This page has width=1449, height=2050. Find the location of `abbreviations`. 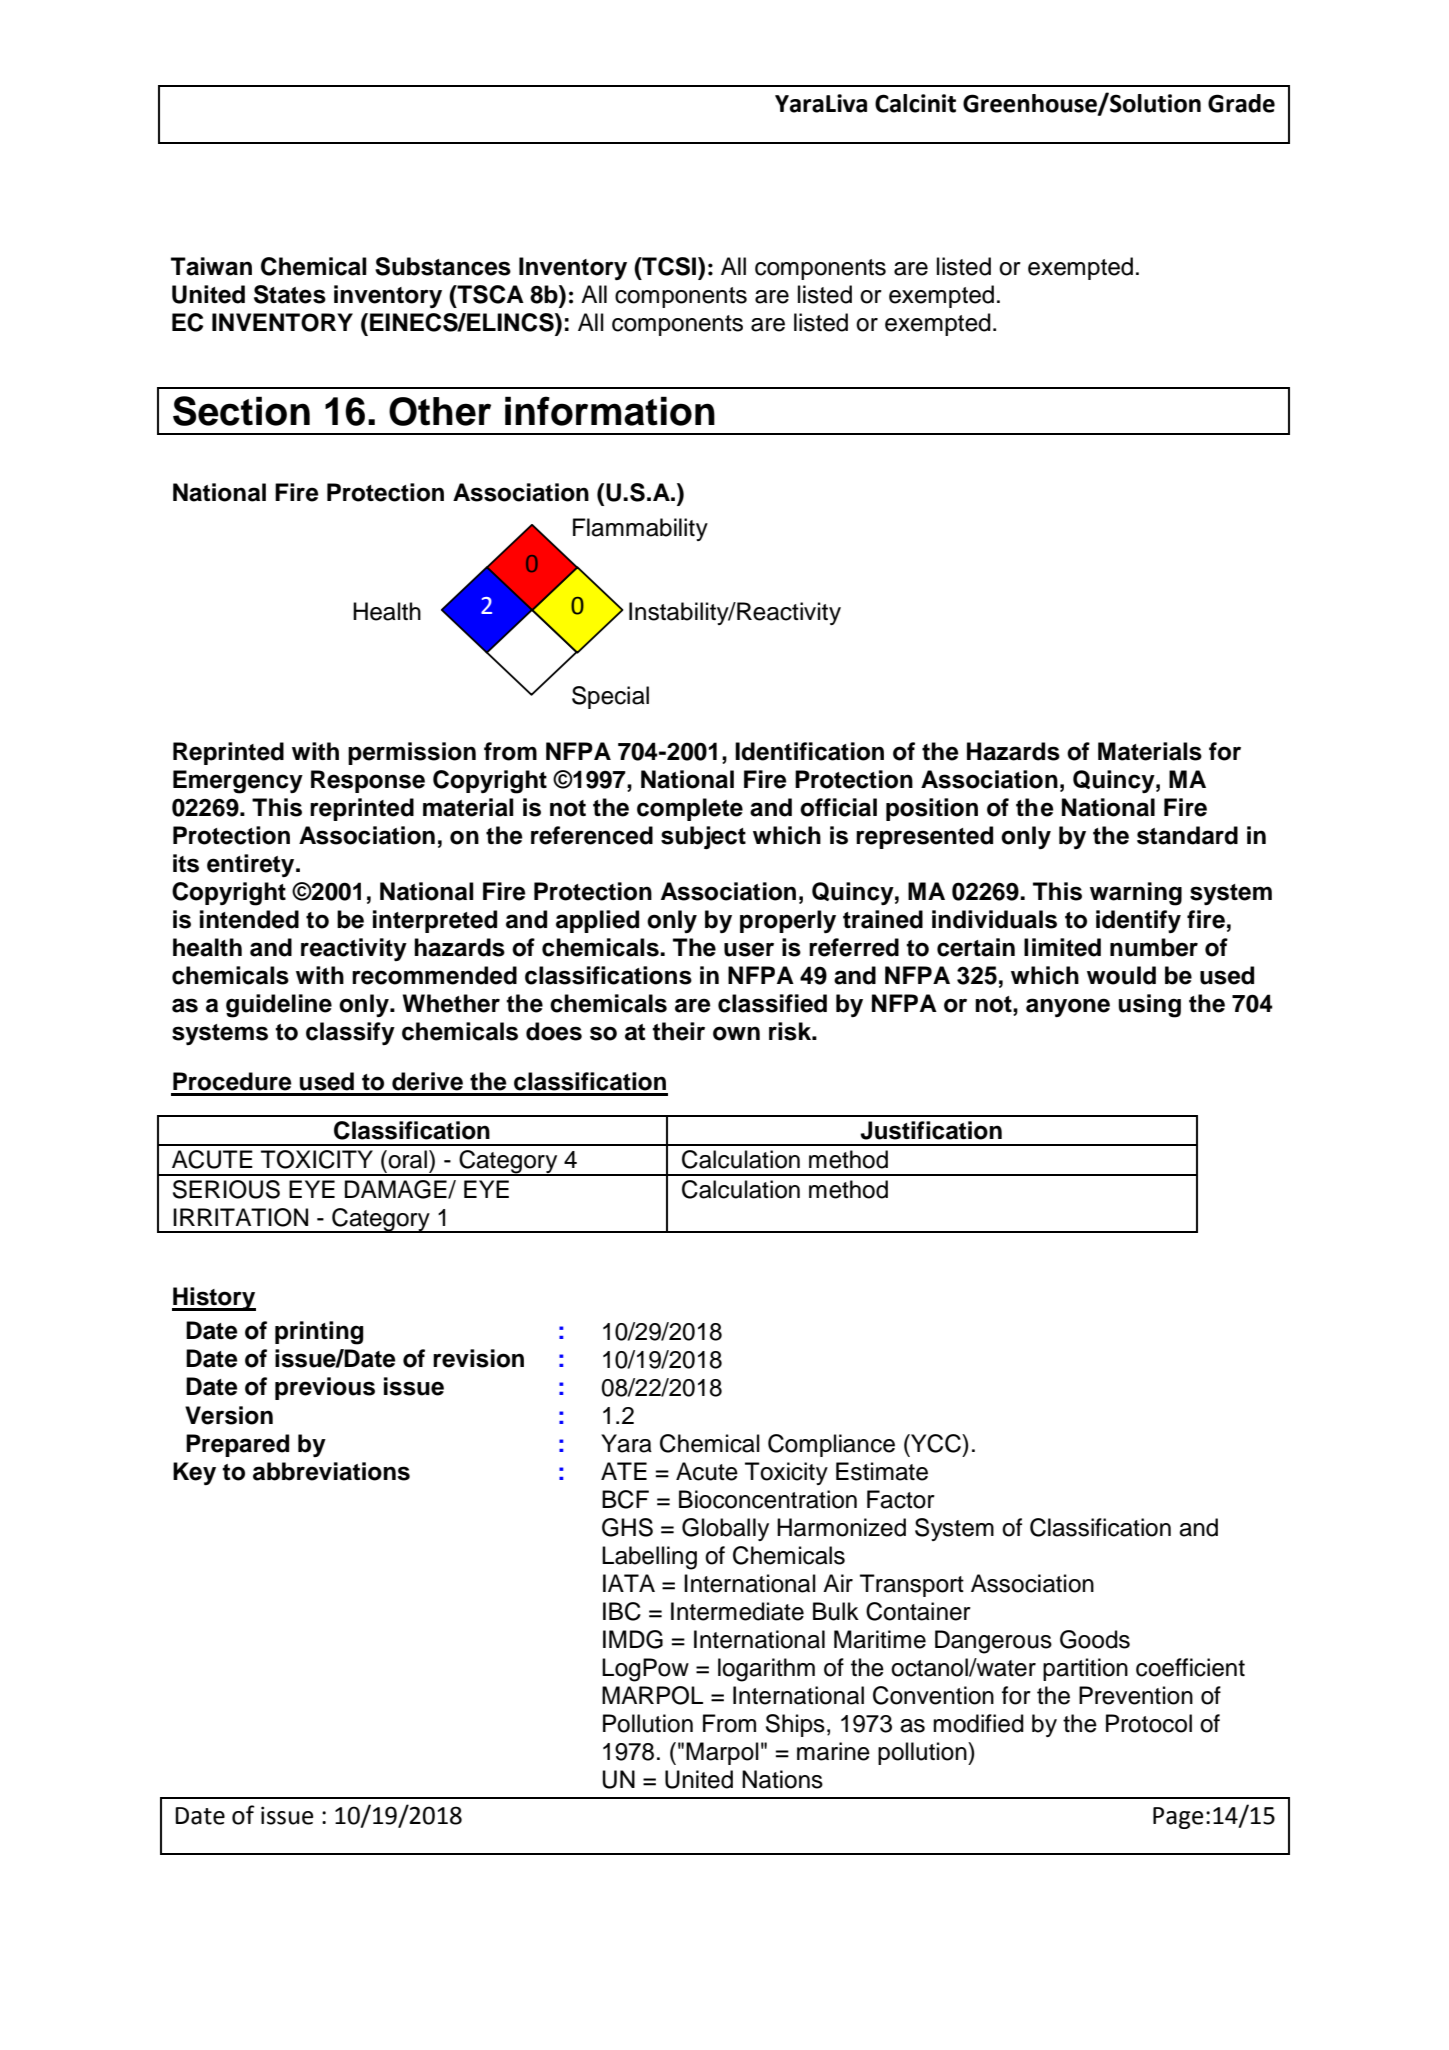

abbreviations is located at coordinates (331, 1471).
